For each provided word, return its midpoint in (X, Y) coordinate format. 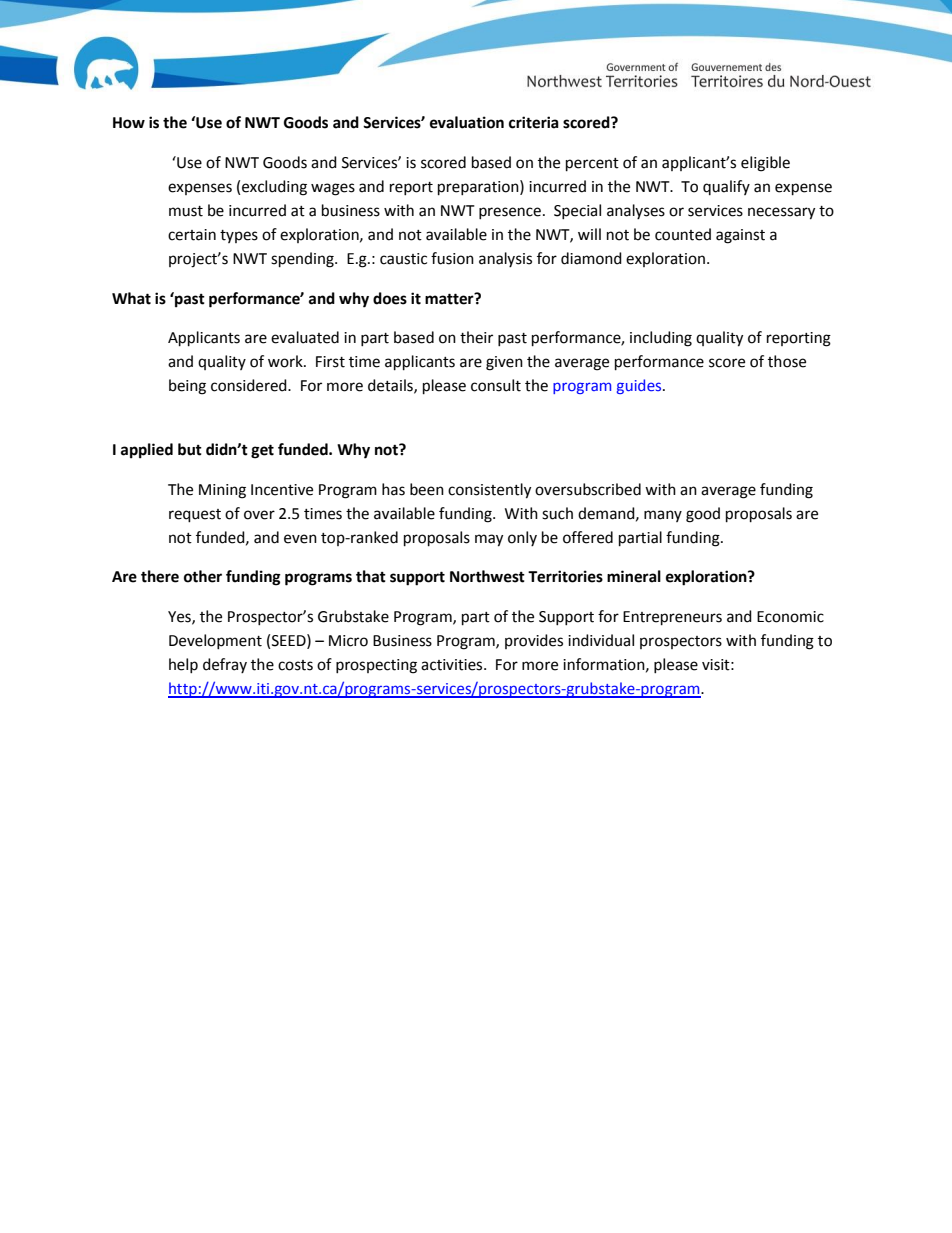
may (489, 540)
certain (192, 235)
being (187, 387)
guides (640, 386)
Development (215, 641)
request (195, 516)
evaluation (467, 122)
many (663, 516)
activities (453, 665)
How (129, 123)
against (740, 236)
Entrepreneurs (672, 618)
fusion (452, 258)
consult (496, 385)
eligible (765, 164)
